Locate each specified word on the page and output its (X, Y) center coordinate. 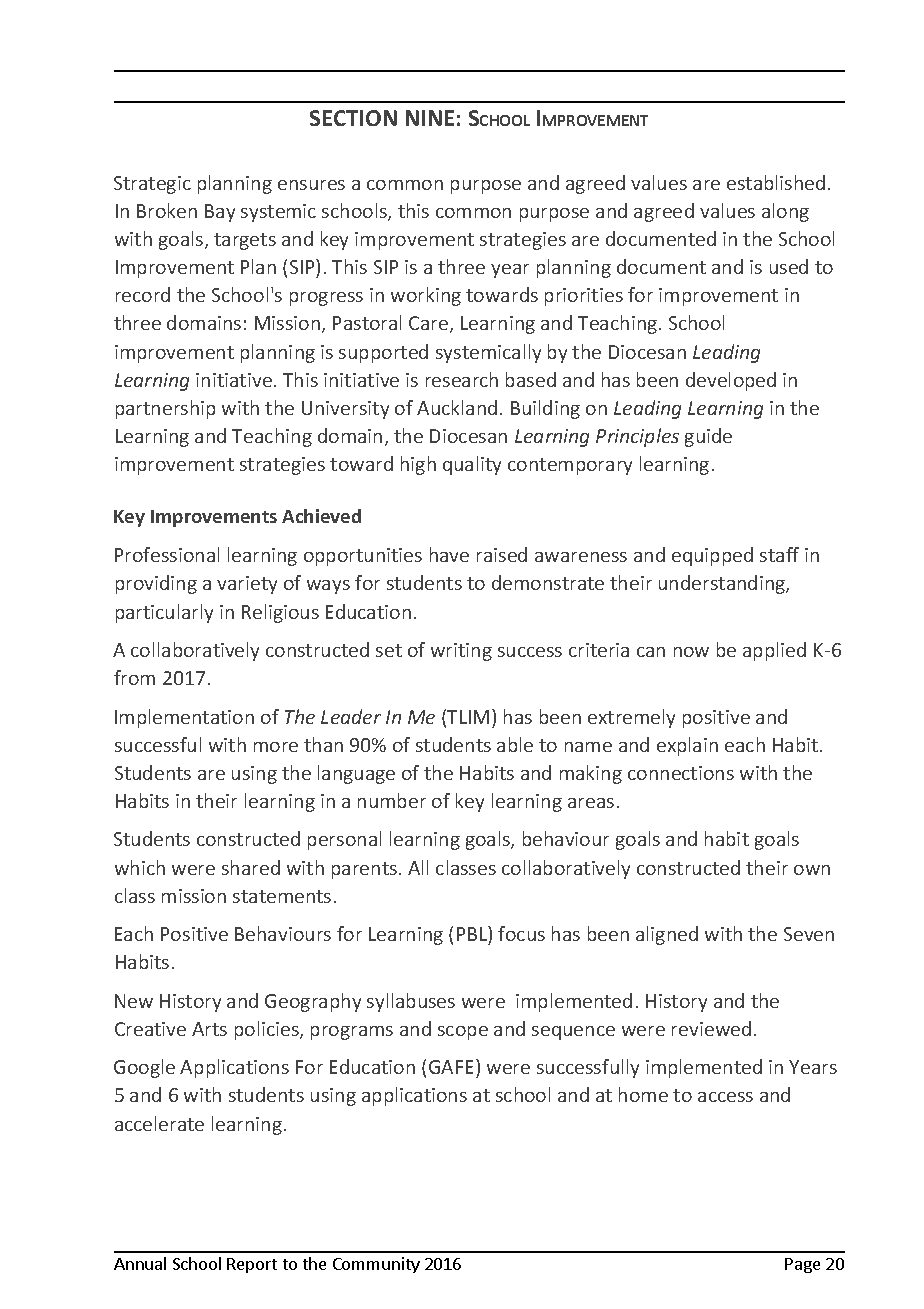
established (776, 182)
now (691, 652)
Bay (220, 213)
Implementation (184, 718)
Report (252, 1265)
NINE (430, 118)
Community (376, 1265)
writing (461, 652)
